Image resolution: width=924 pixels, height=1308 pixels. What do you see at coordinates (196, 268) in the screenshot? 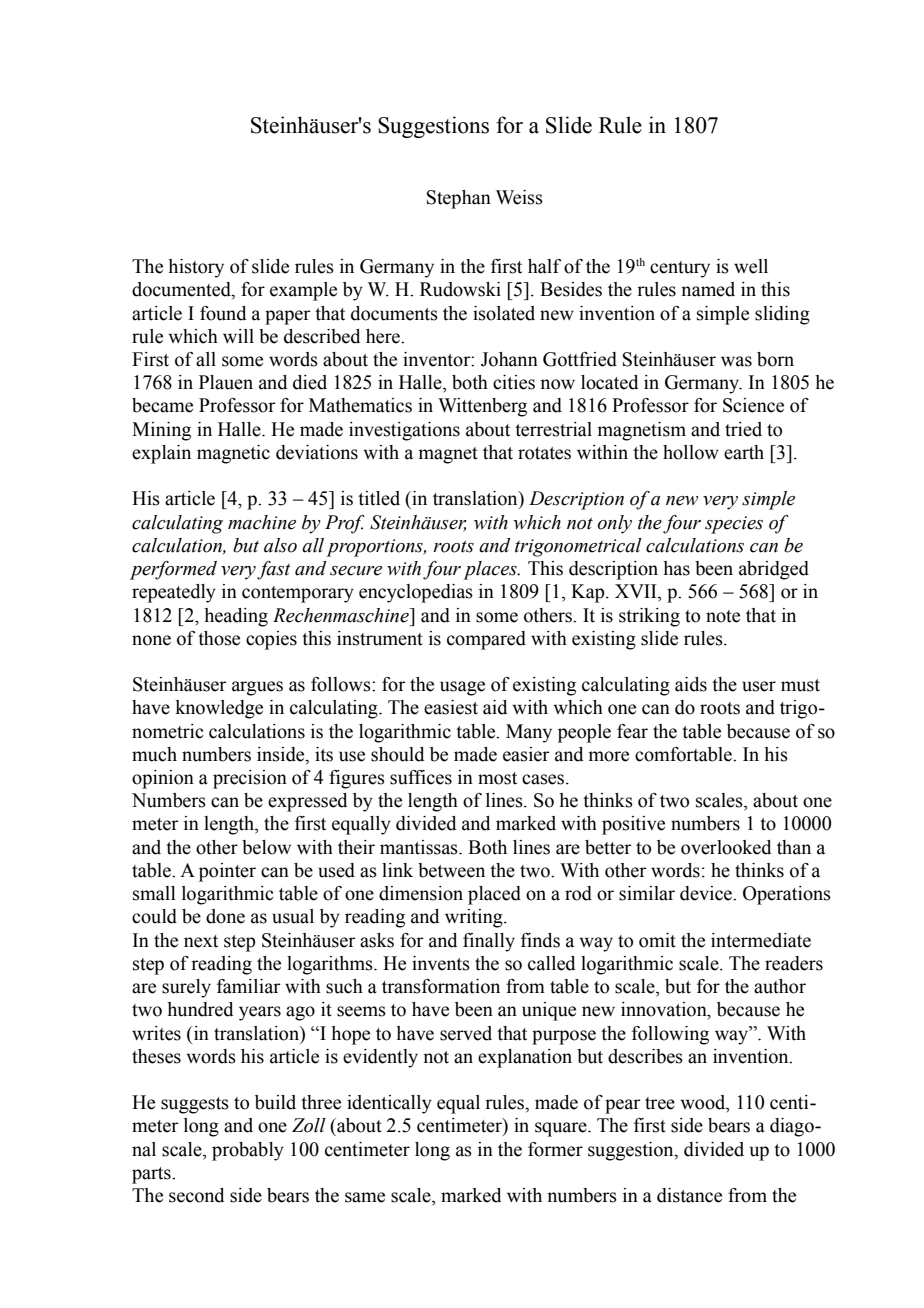
I see `history` at bounding box center [196, 268].
